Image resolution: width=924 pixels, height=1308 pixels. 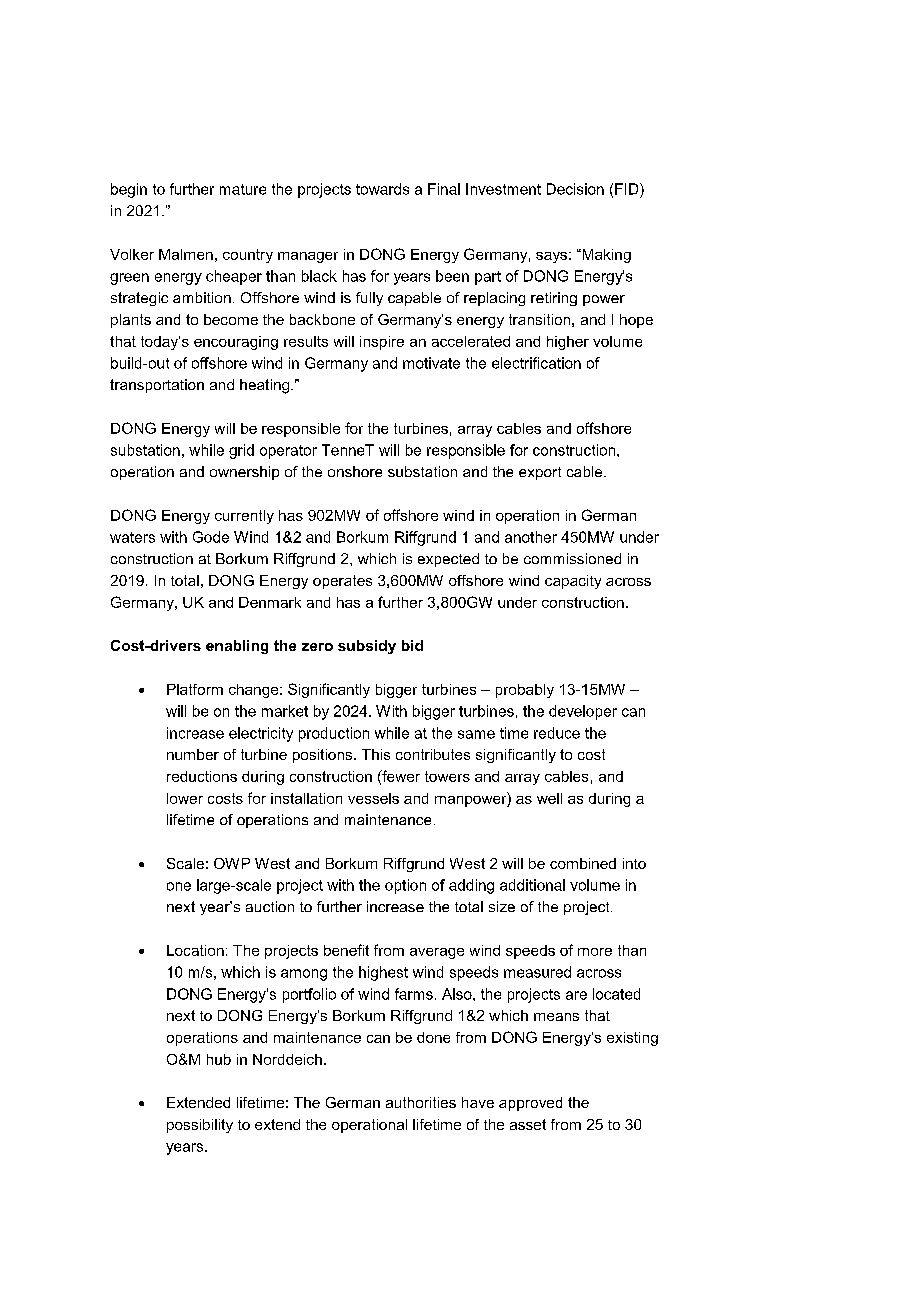 I want to click on possibility, so click(x=200, y=1126).
